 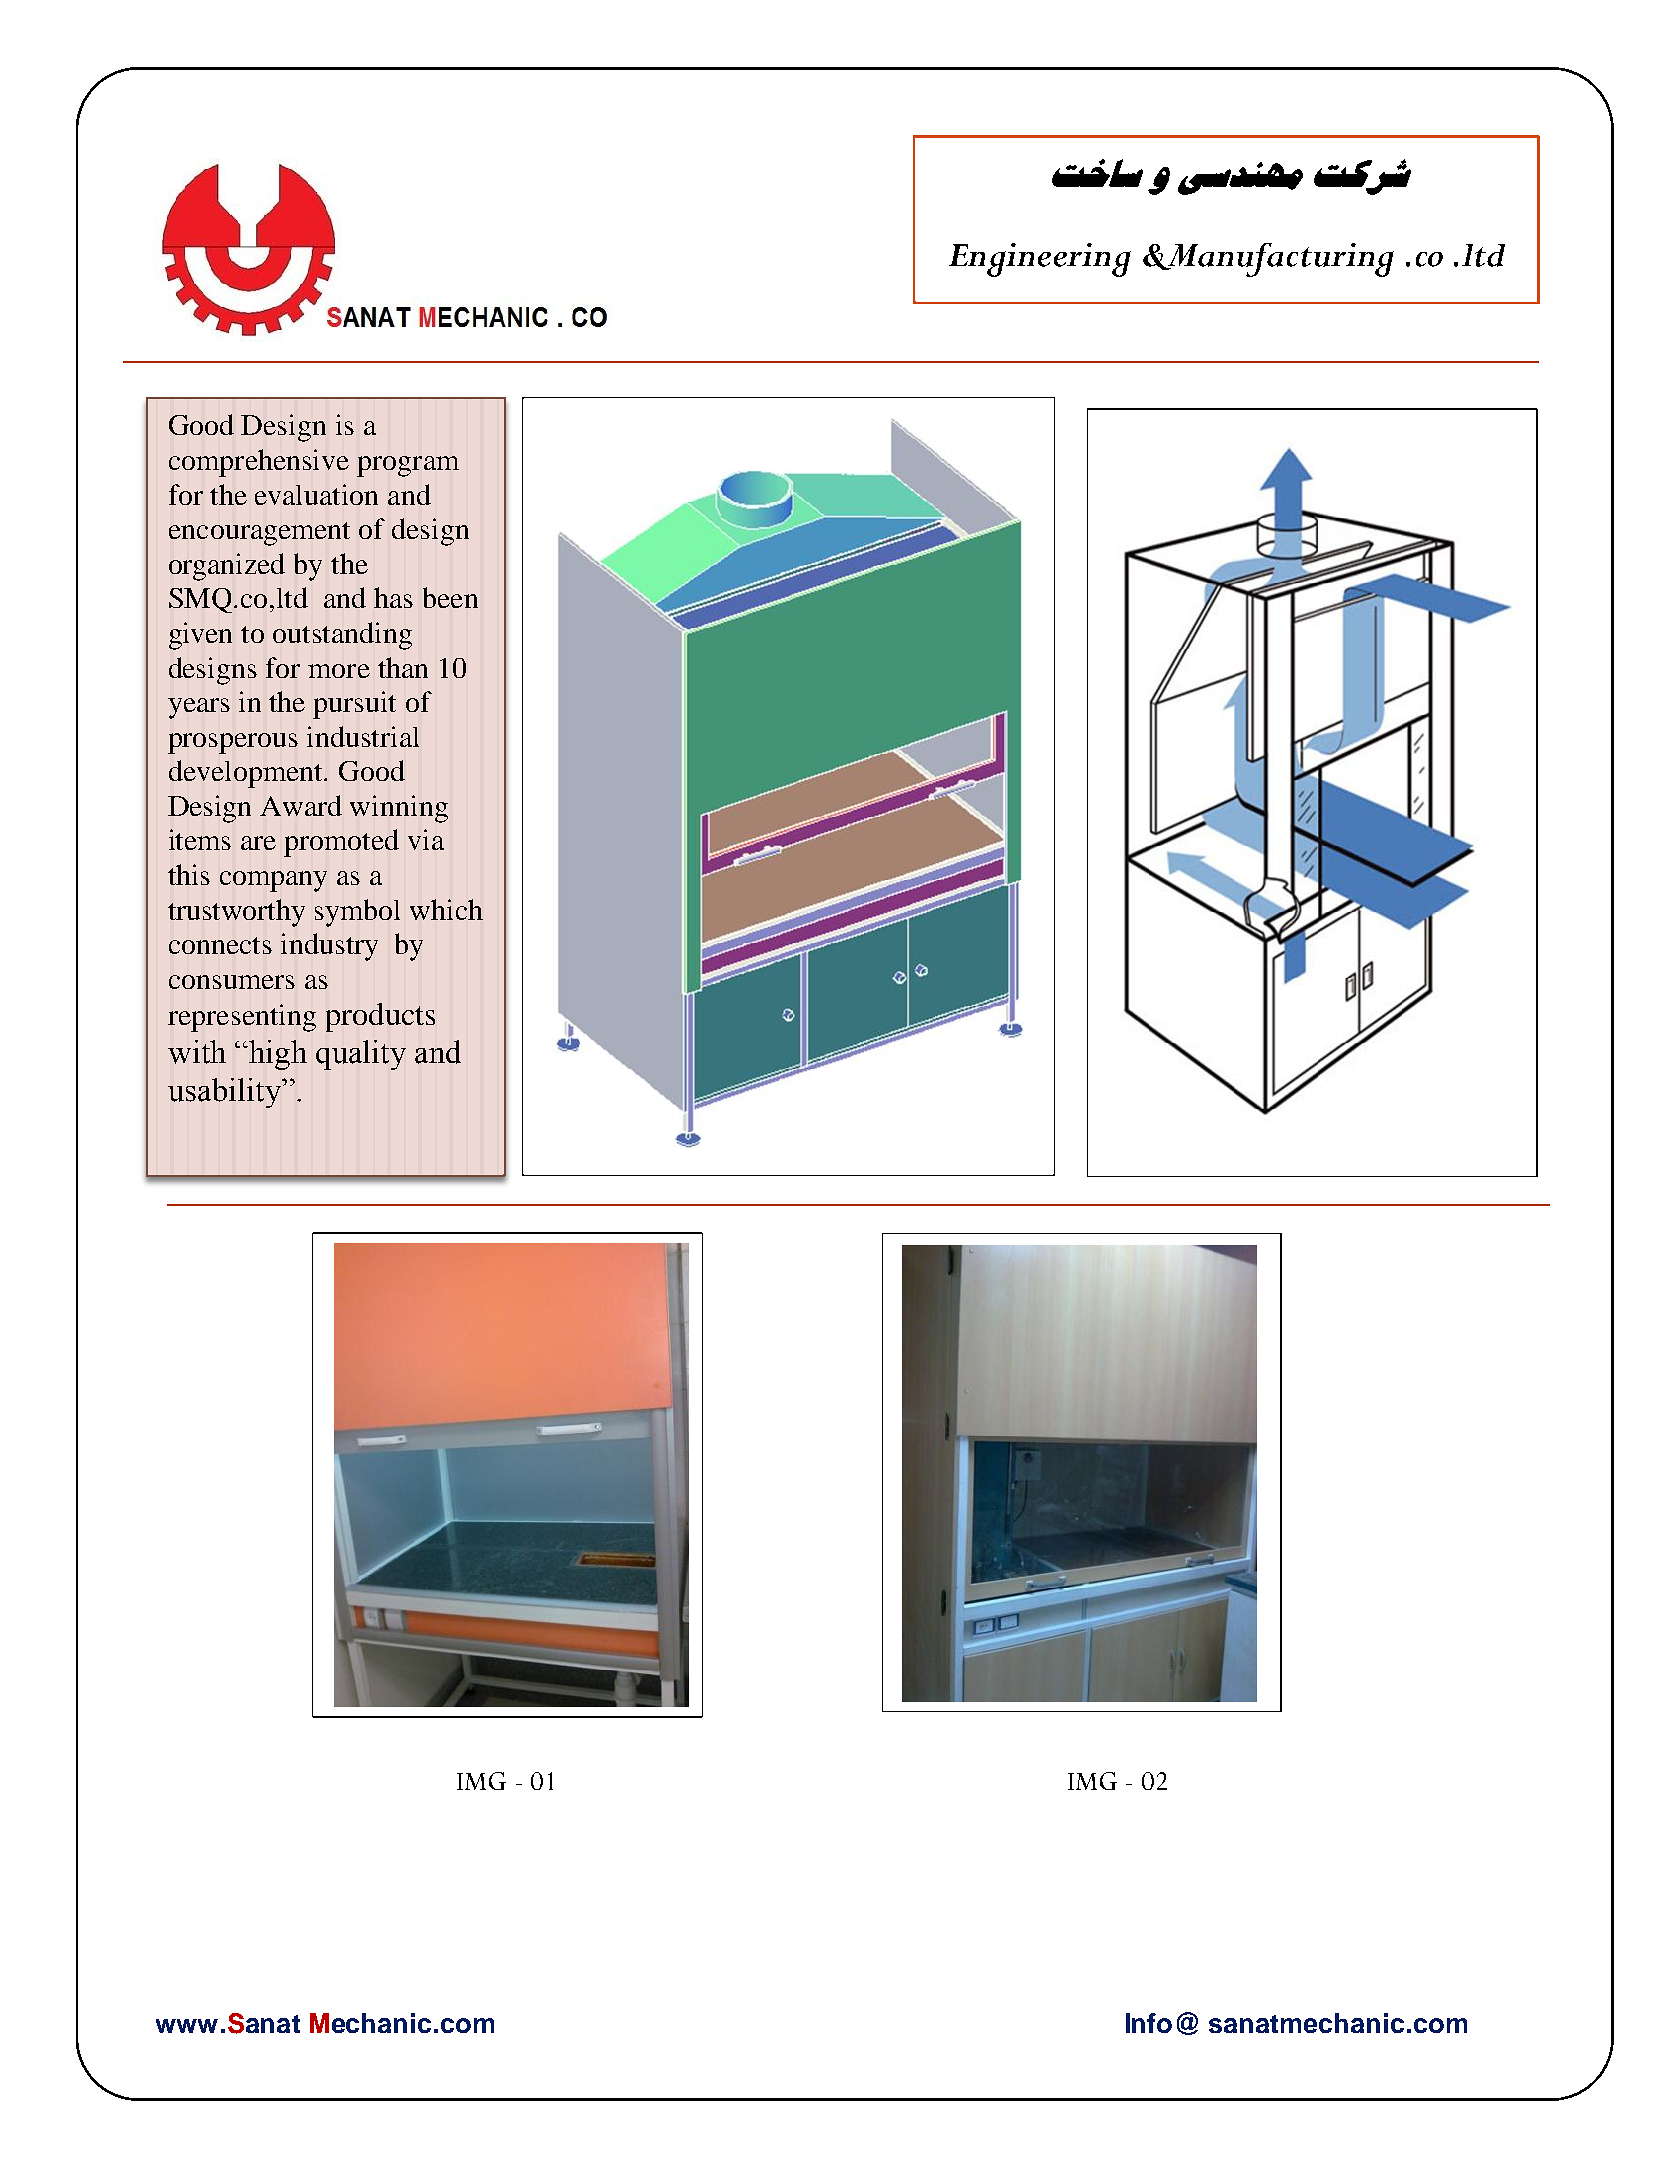 What do you see at coordinates (259, 463) in the screenshot?
I see `comprehensive` at bounding box center [259, 463].
